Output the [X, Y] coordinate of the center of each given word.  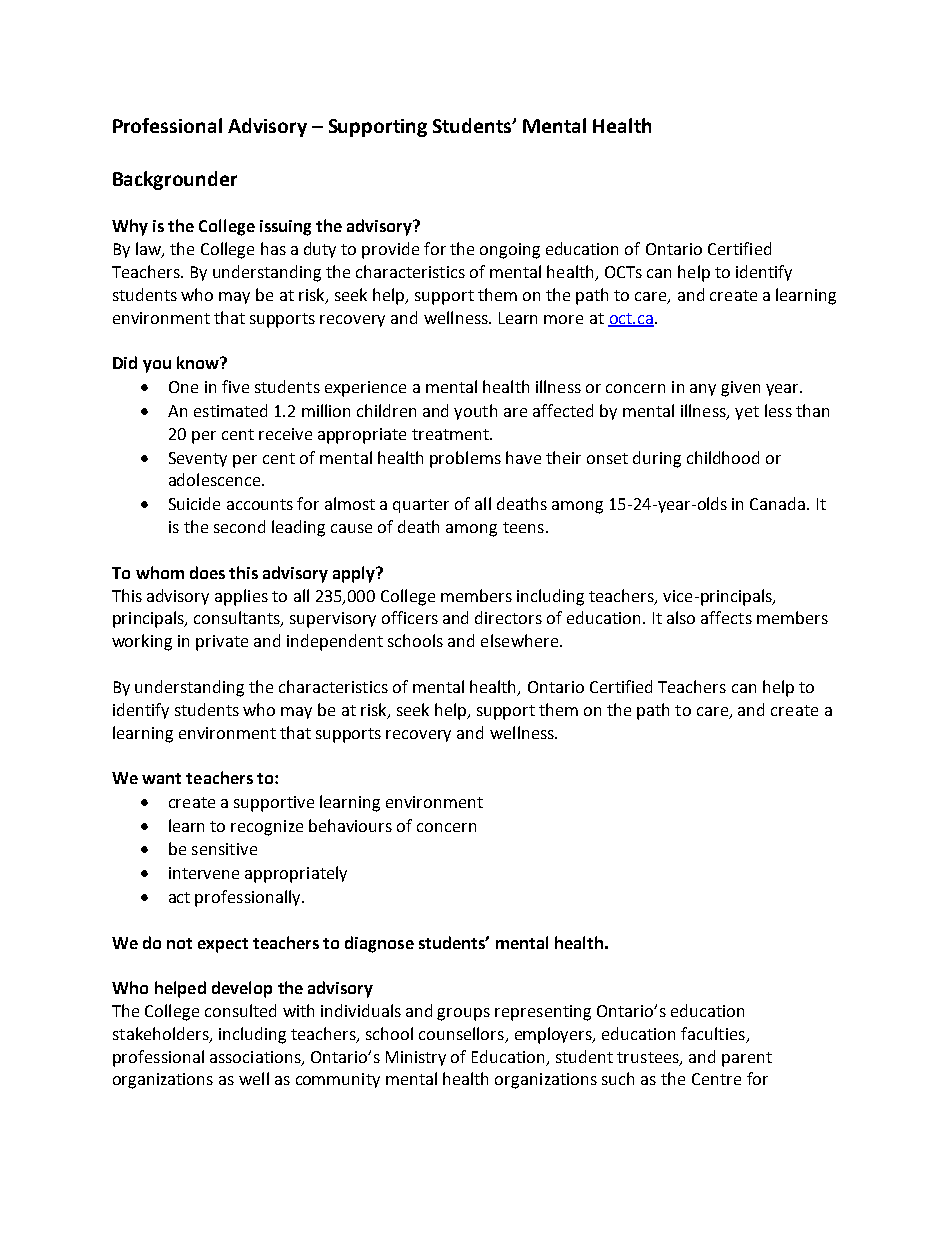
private [222, 643]
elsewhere [519, 640]
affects [726, 617]
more [563, 319]
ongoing [510, 251]
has [273, 248]
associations [256, 1058]
